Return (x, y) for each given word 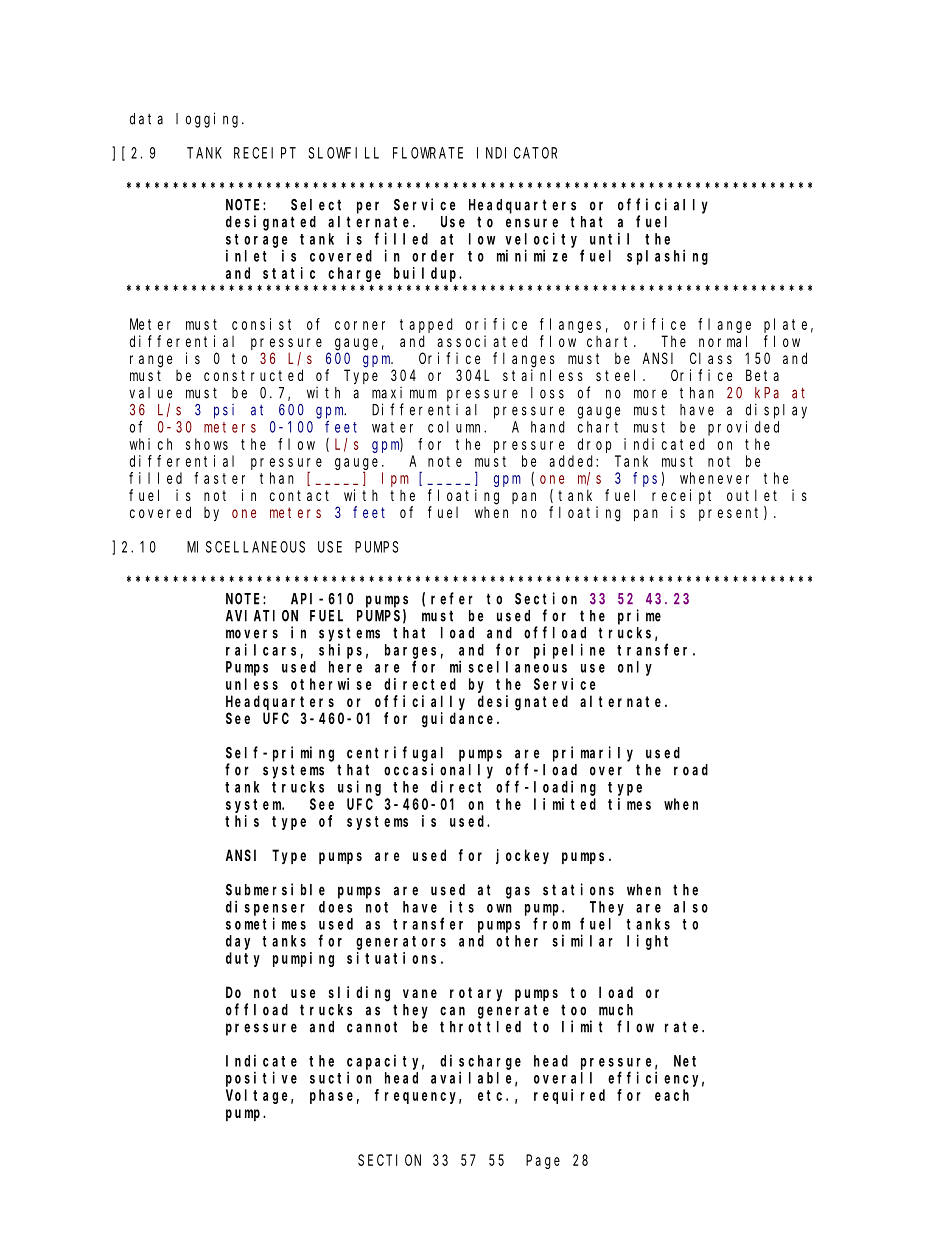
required (569, 1096)
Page (543, 1162)
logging (209, 120)
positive (261, 1079)
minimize (532, 255)
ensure (532, 223)
